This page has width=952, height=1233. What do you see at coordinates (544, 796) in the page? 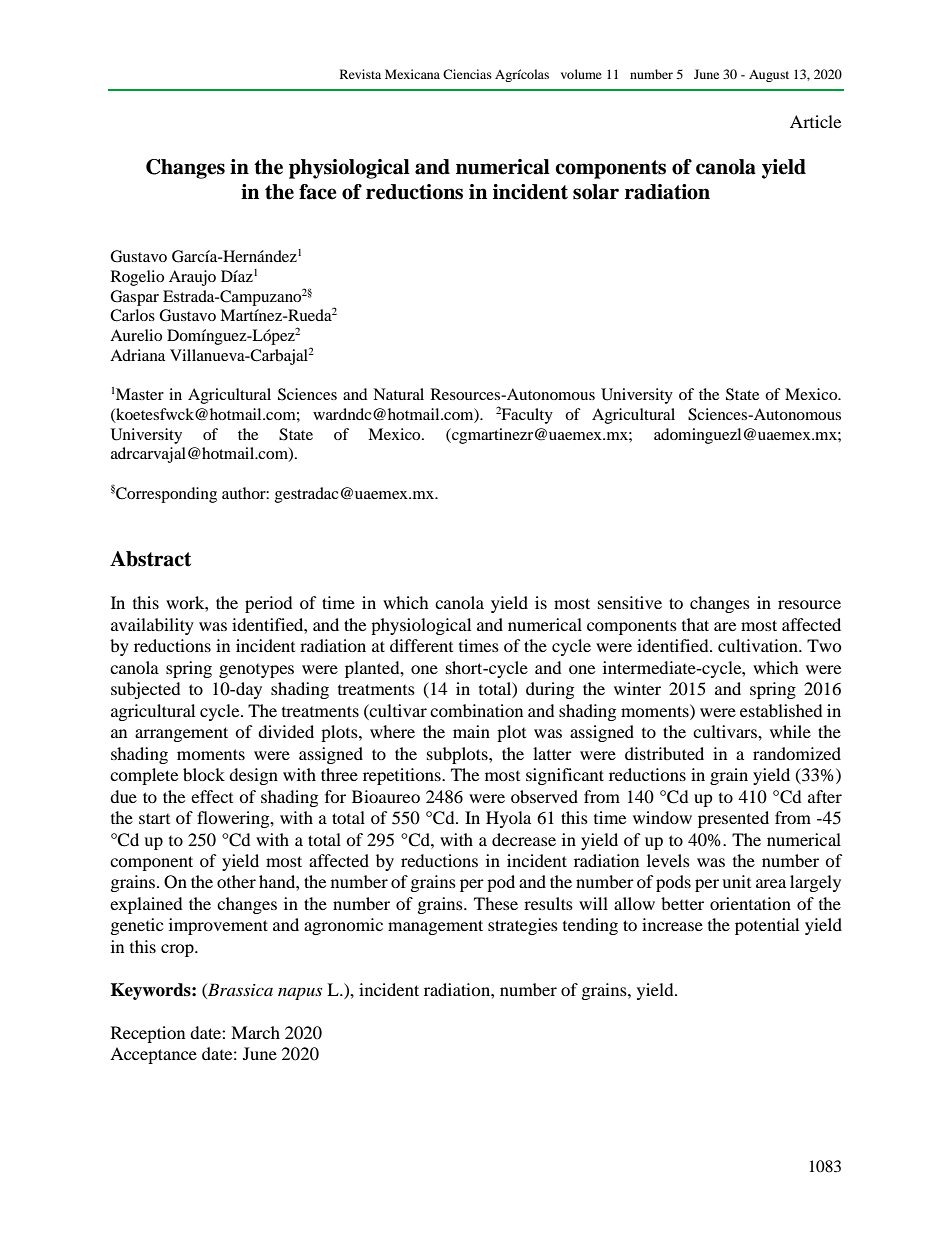
I see `observed` at bounding box center [544, 796].
